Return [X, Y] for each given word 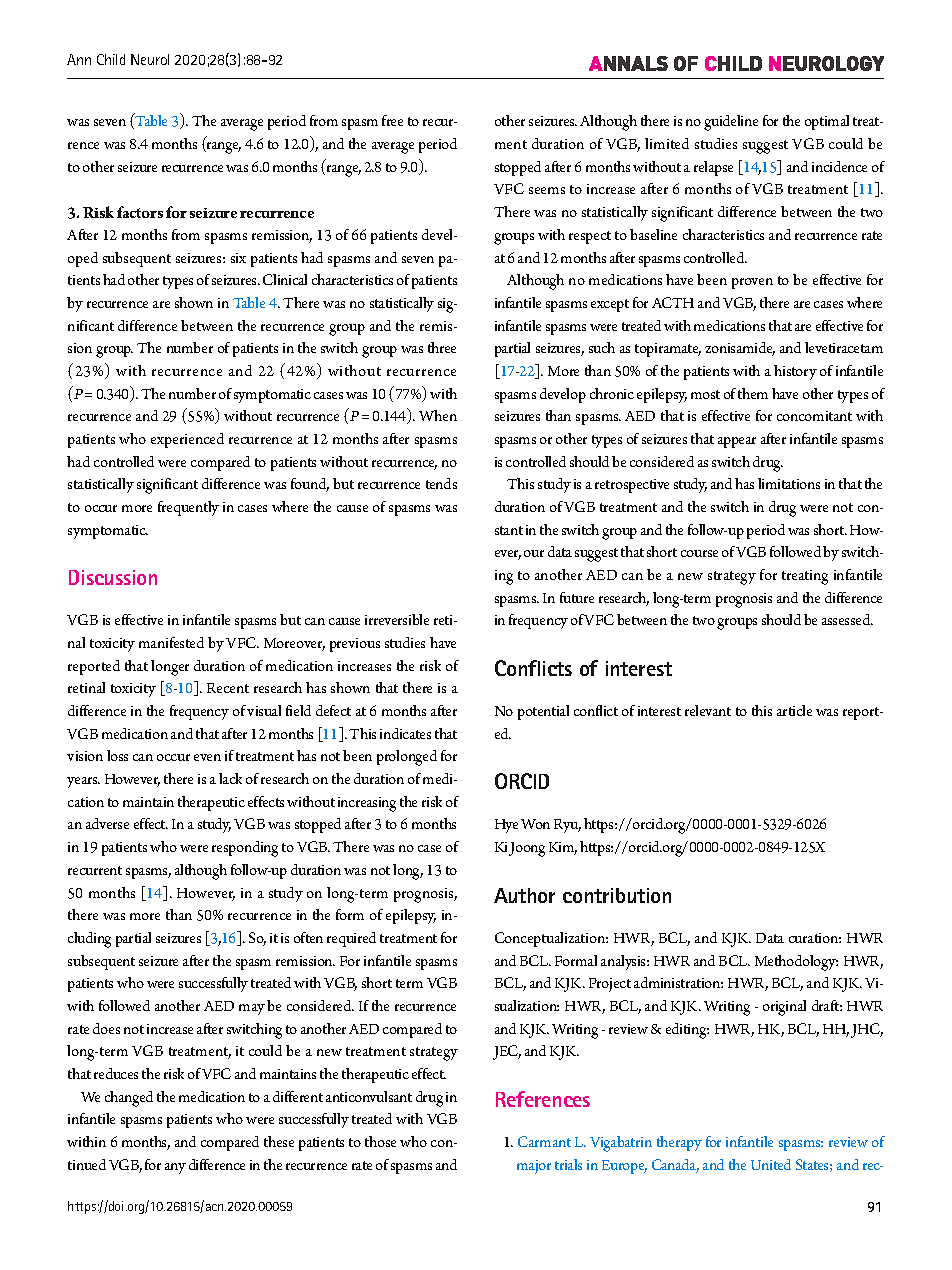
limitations [789, 483]
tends [441, 483]
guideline [731, 123]
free [392, 120]
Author [524, 895]
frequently [188, 508]
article [794, 710]
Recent [228, 688]
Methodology [796, 963]
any [175, 1168]
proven [752, 283]
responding [245, 849]
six [238, 258]
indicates [405, 733]
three [442, 347]
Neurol [150, 59]
